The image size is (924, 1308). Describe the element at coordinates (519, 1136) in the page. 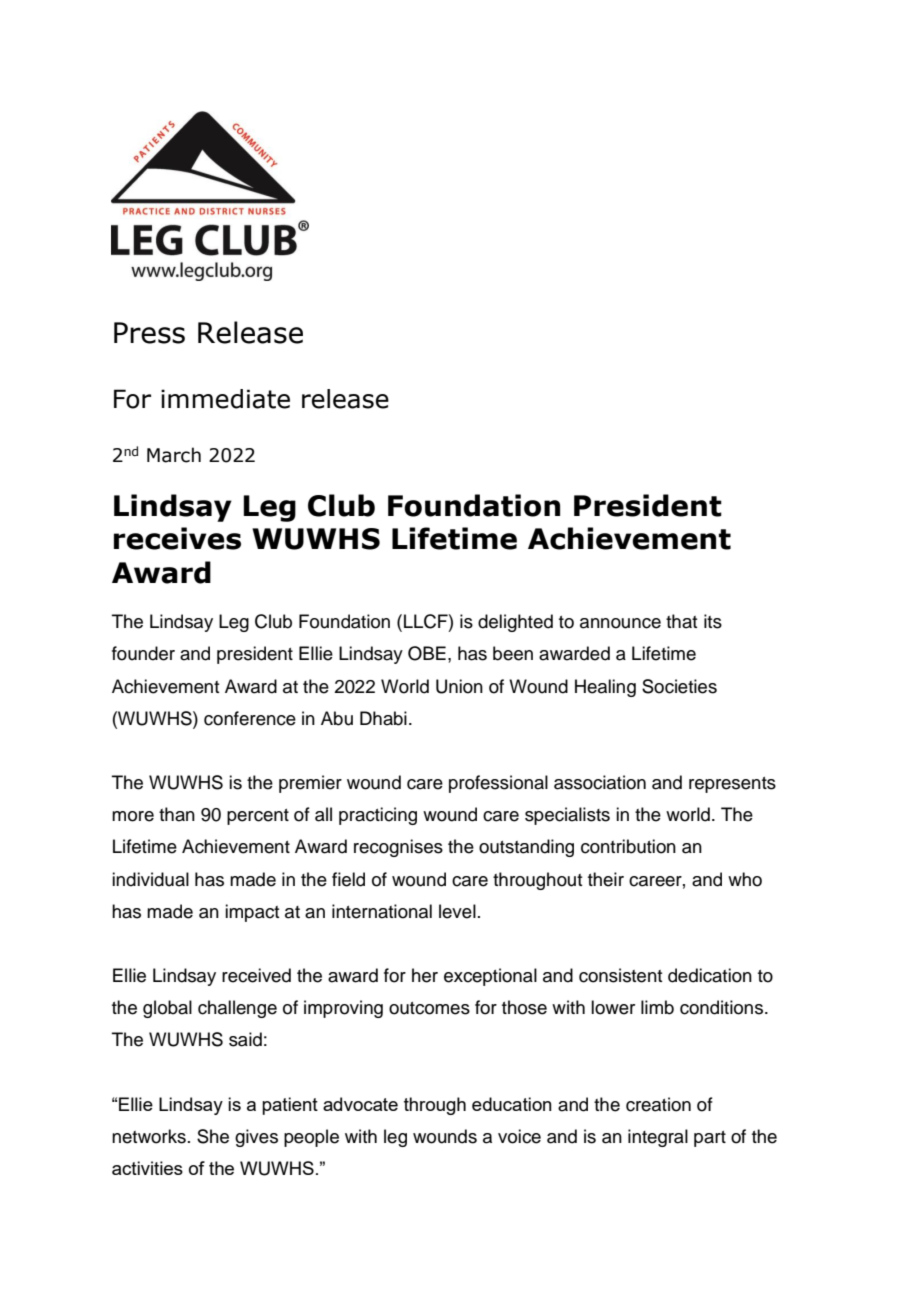

I see `voice` at that location.
